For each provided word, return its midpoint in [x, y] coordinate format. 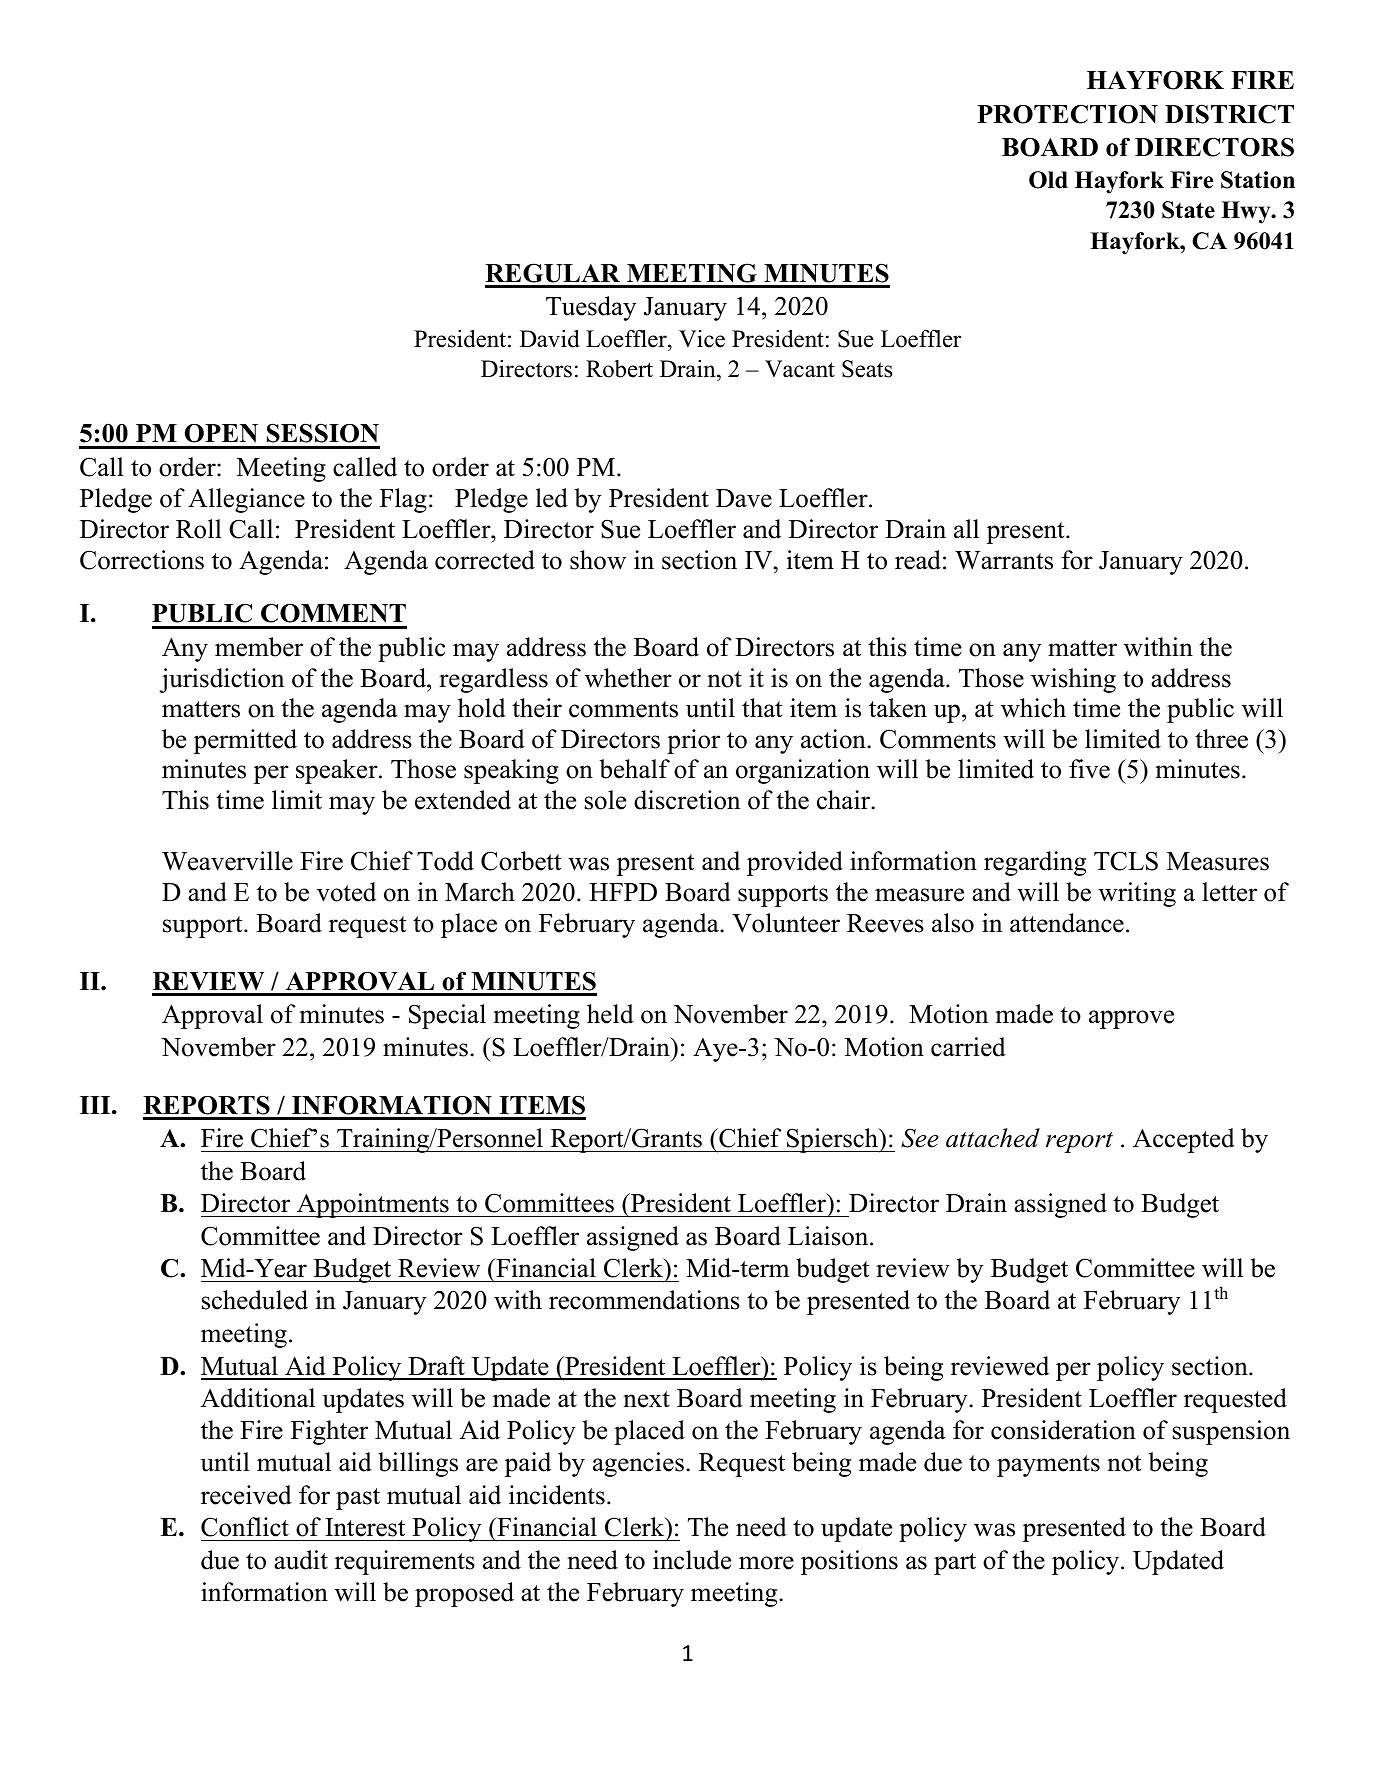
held [610, 1014]
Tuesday [591, 308]
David [550, 339]
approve [1131, 1019]
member [259, 647]
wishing [1073, 680]
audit [301, 1560]
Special [447, 1016]
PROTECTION [1067, 114]
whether [628, 678]
